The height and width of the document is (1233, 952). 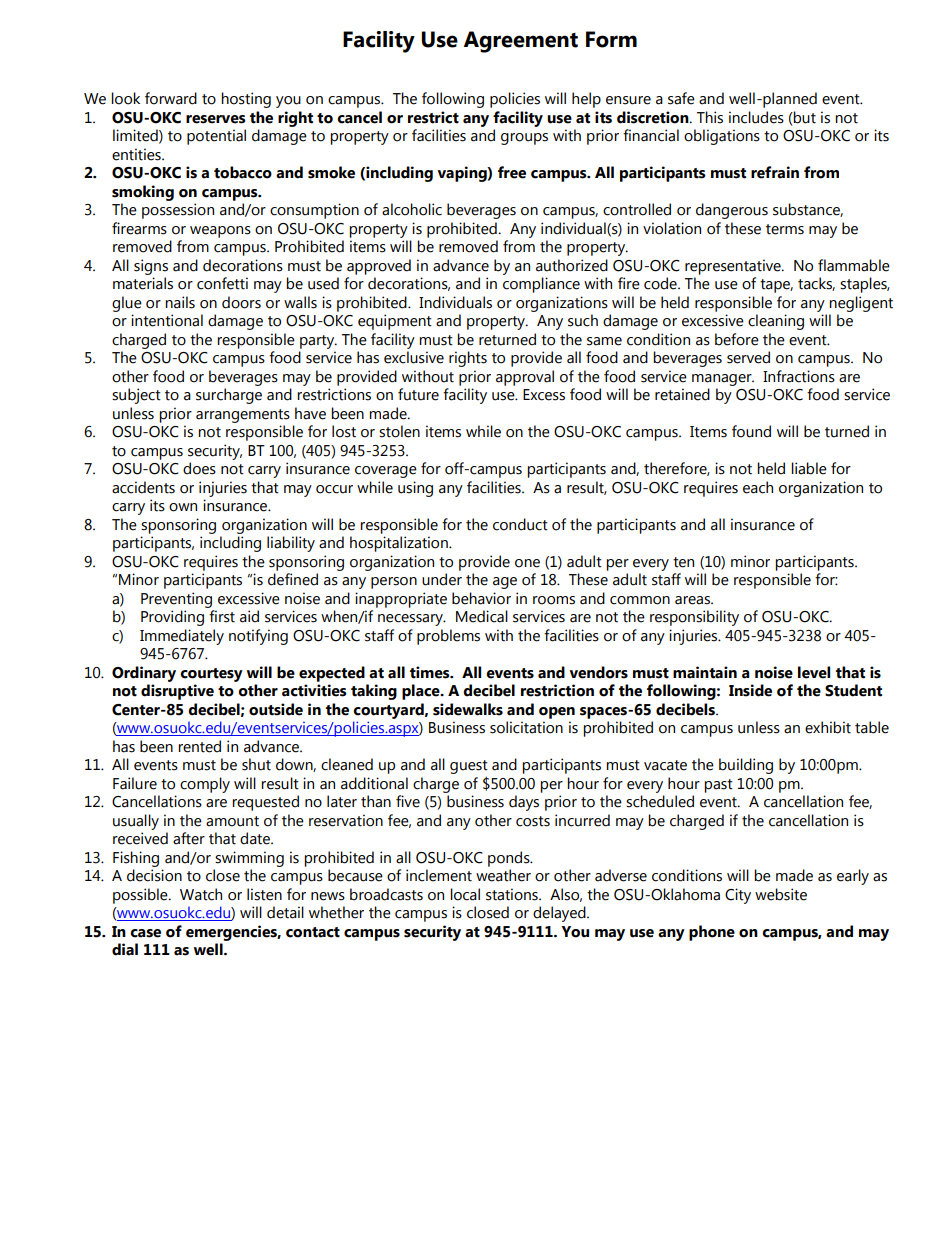 What do you see at coordinates (750, 690) in the document?
I see `Inside` at bounding box center [750, 690].
